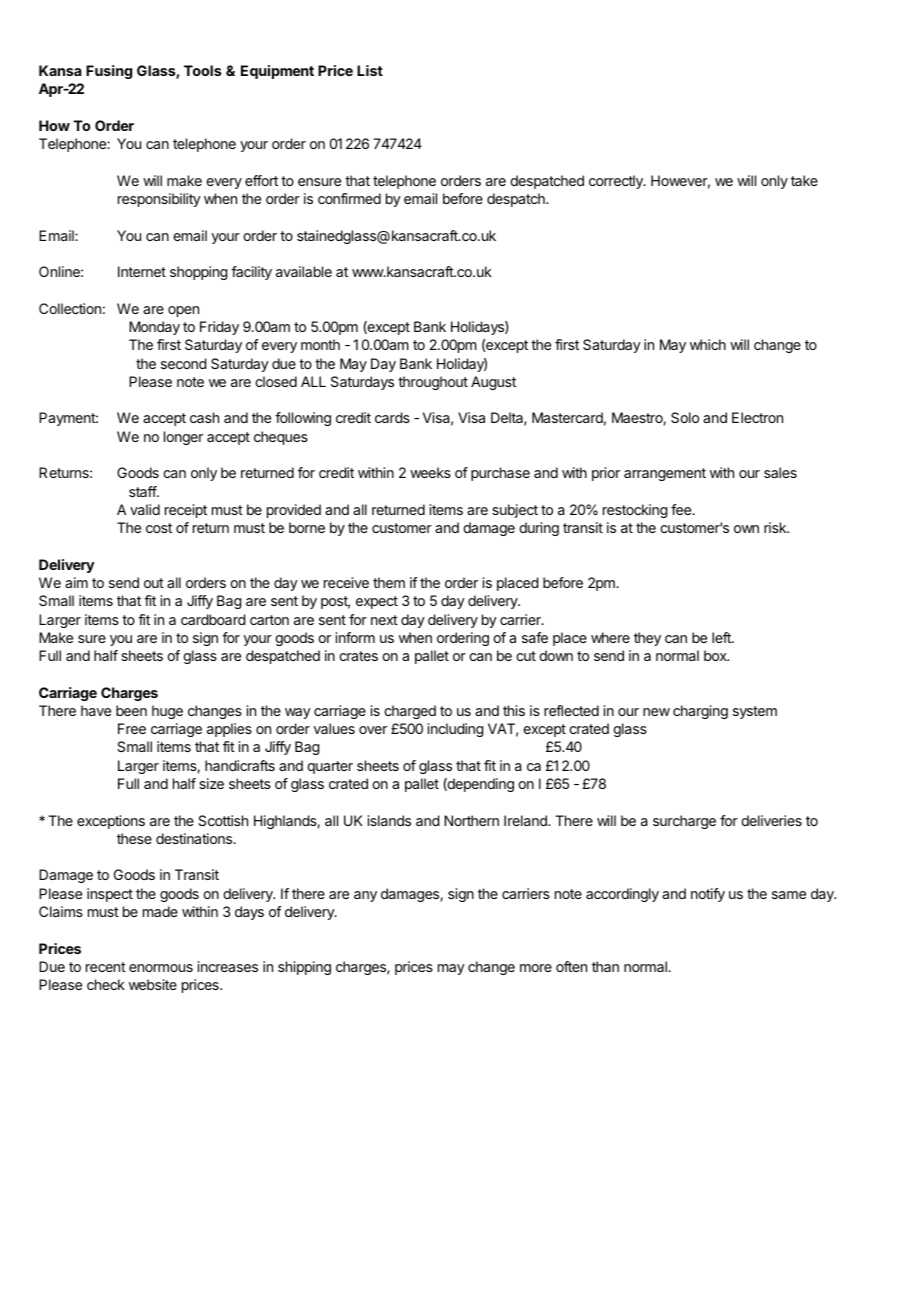 This page has width=924, height=1308. What do you see at coordinates (109, 72) in the page?
I see `Fusing` at bounding box center [109, 72].
